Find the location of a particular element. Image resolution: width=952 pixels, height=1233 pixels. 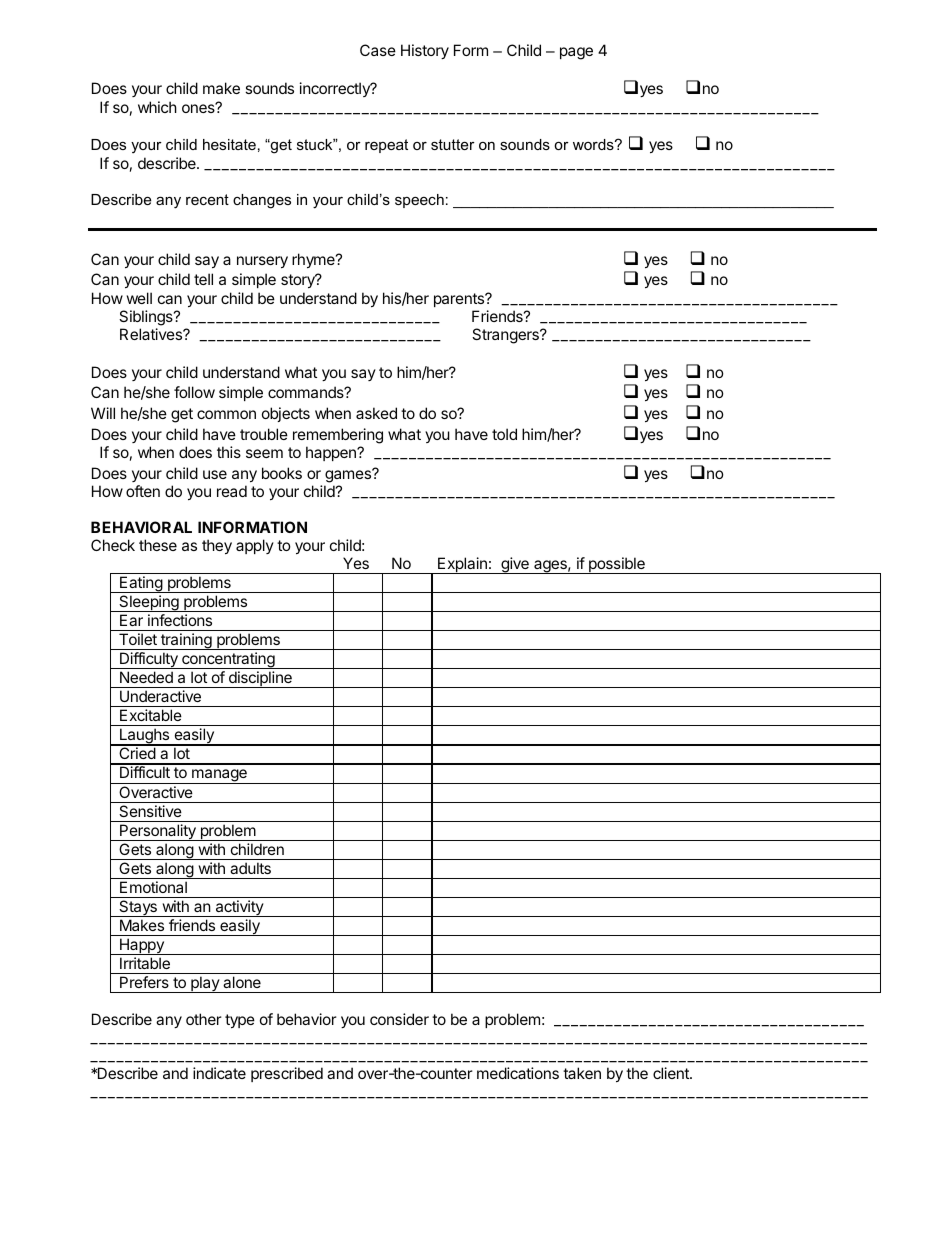

taken is located at coordinates (582, 1073).
